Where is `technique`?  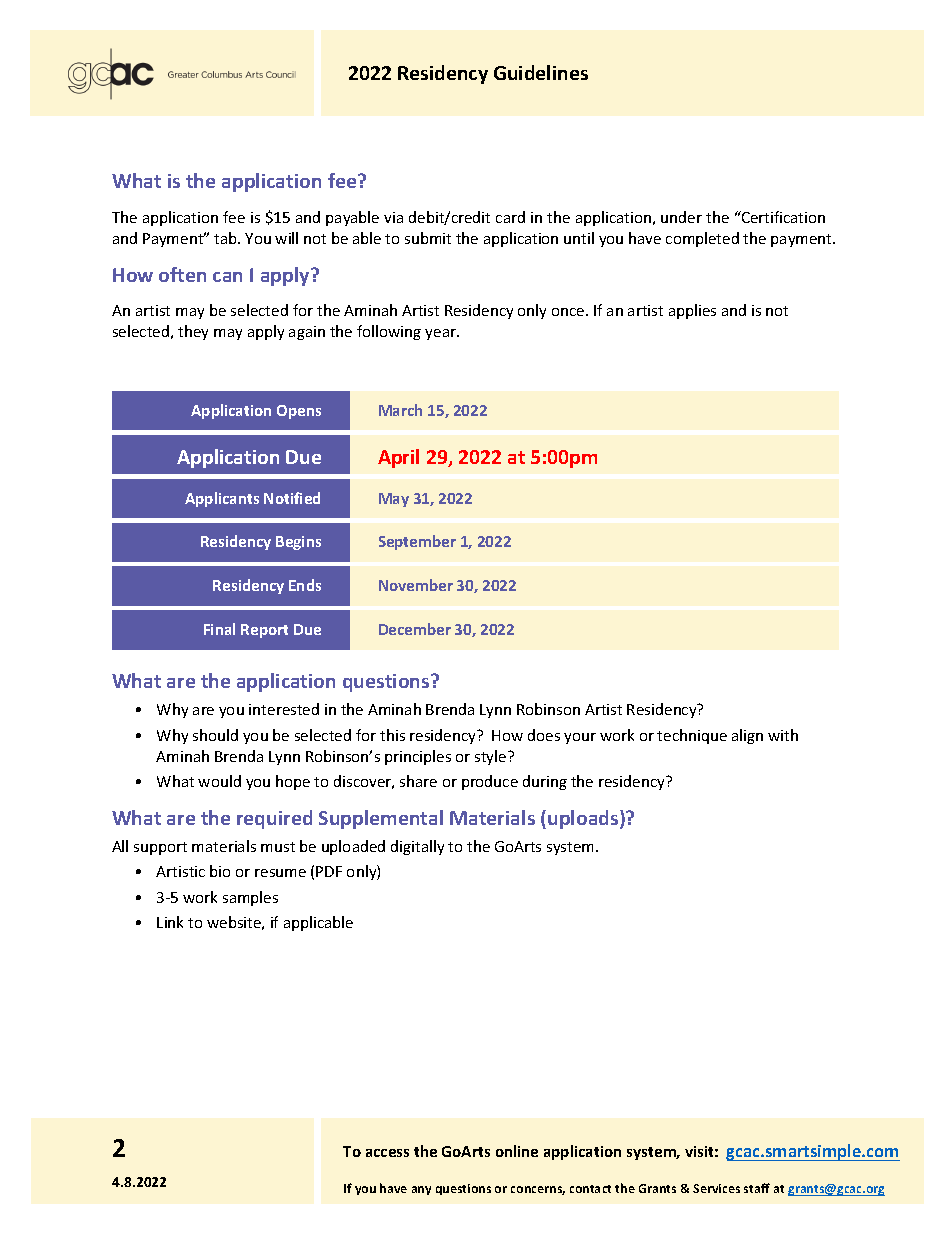
technique is located at coordinates (692, 736).
